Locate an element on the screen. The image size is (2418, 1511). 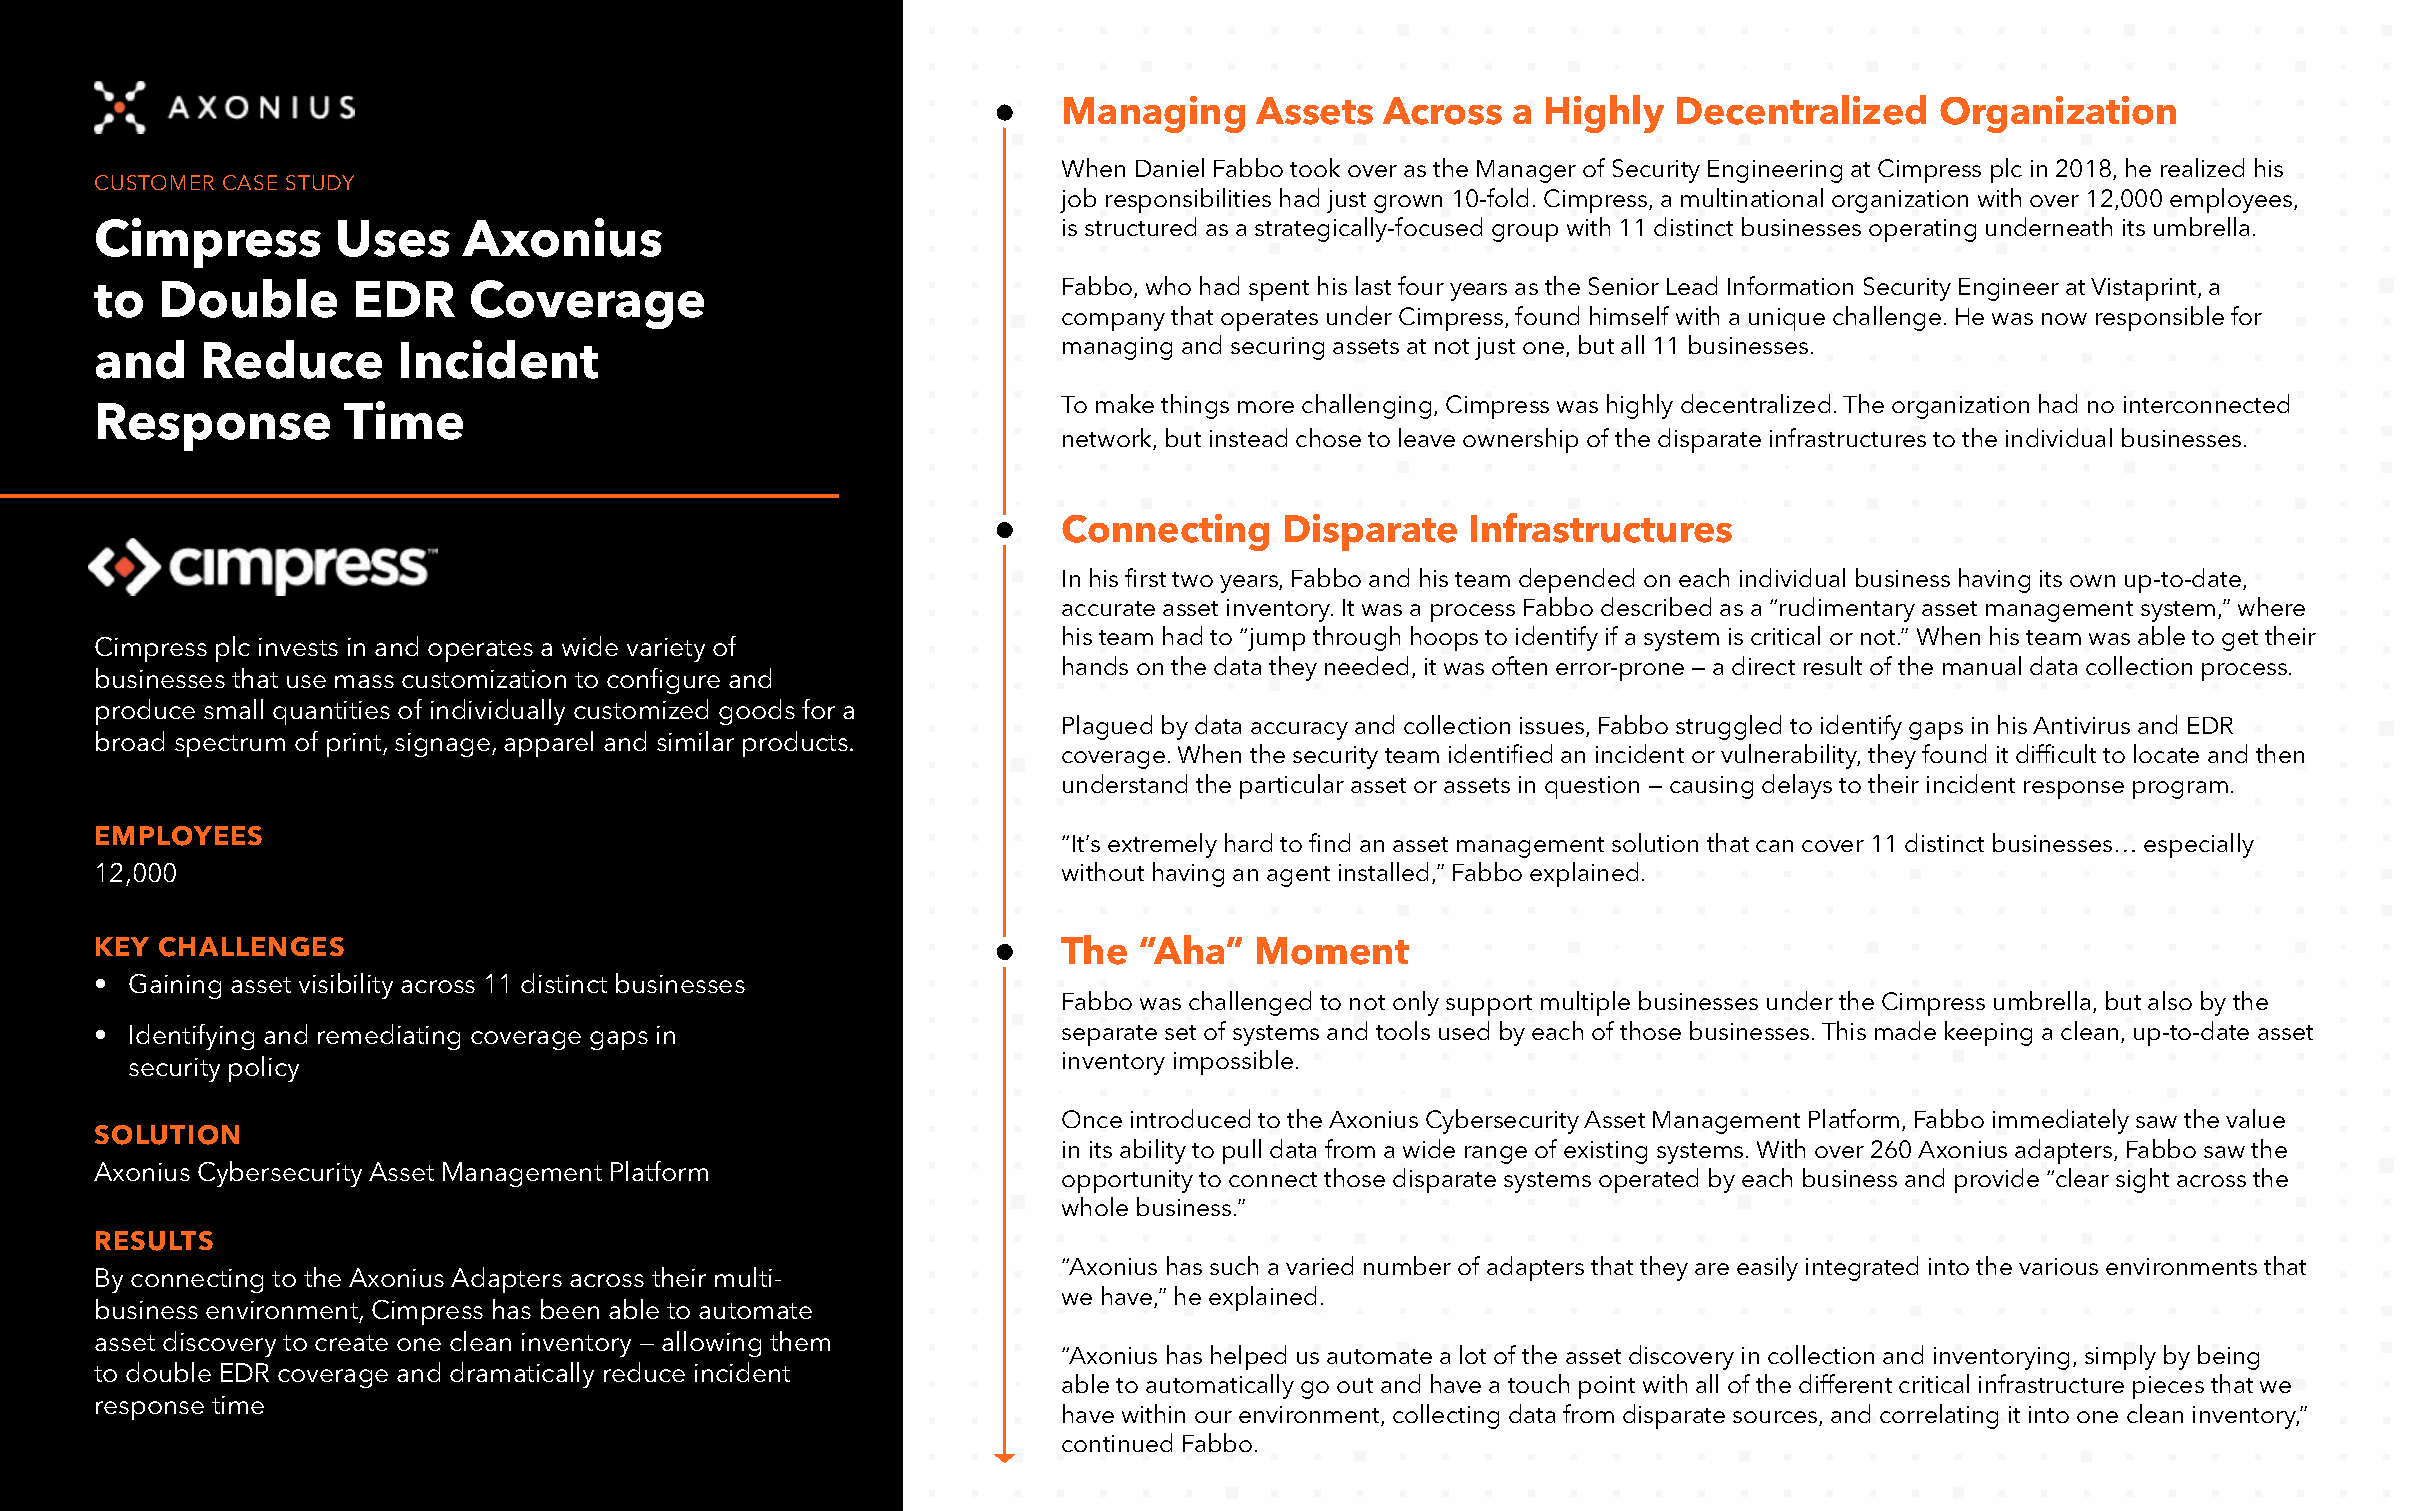
dramatically is located at coordinates (522, 1375).
